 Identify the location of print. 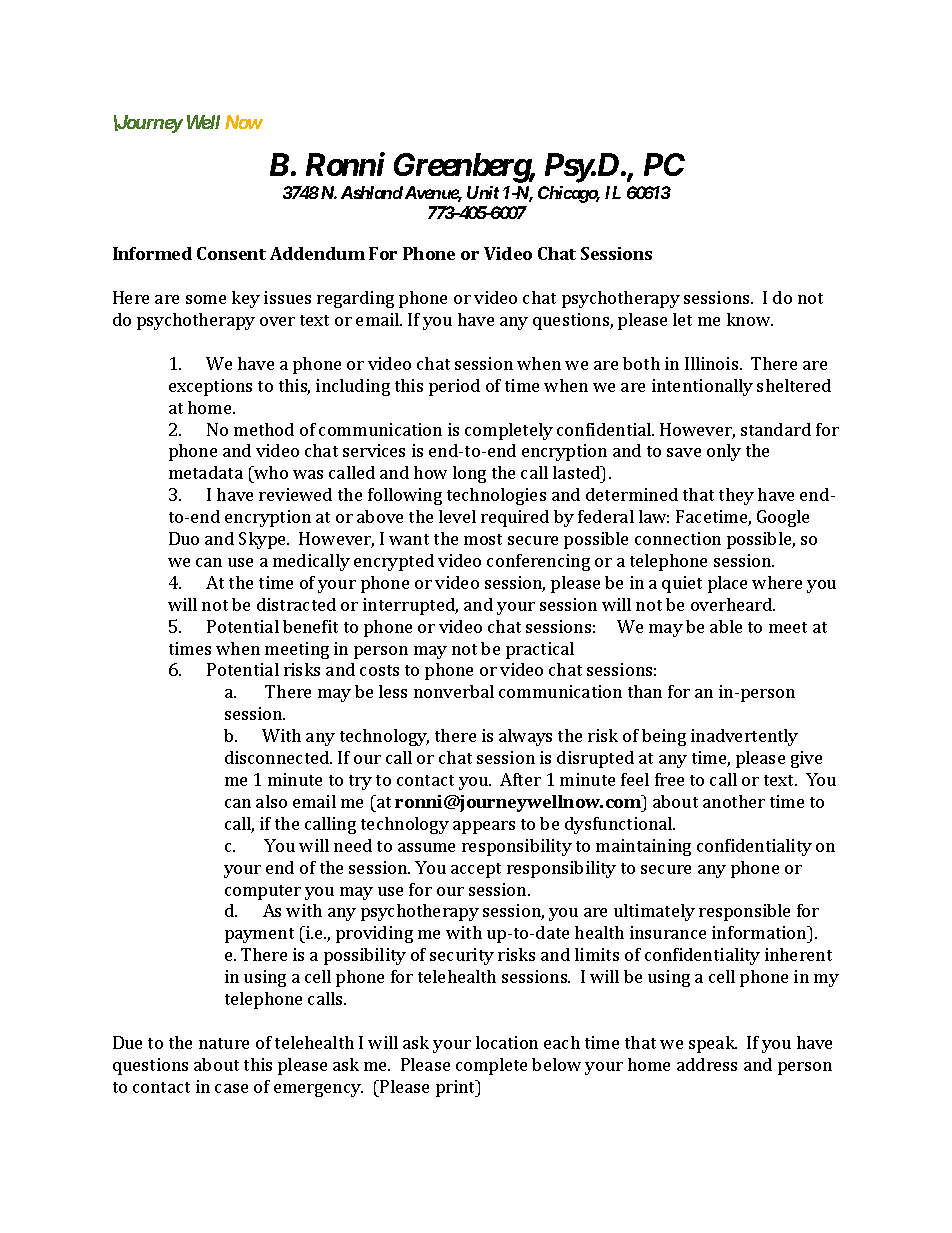
(457, 1088).
